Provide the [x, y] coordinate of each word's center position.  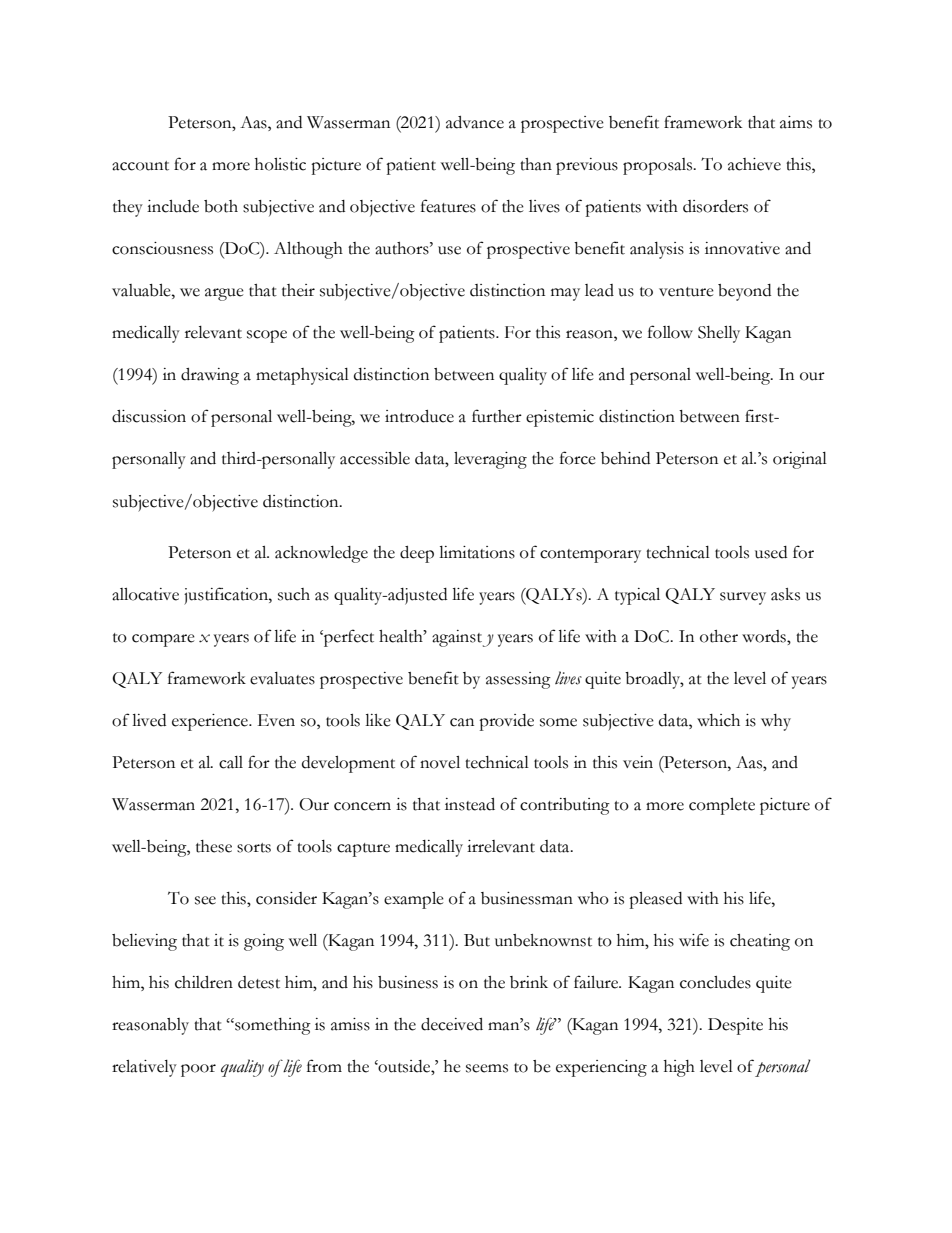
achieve [754, 164]
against [457, 638]
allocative [145, 594]
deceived [452, 1024]
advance [475, 122]
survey [743, 598]
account [140, 166]
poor [198, 1070]
